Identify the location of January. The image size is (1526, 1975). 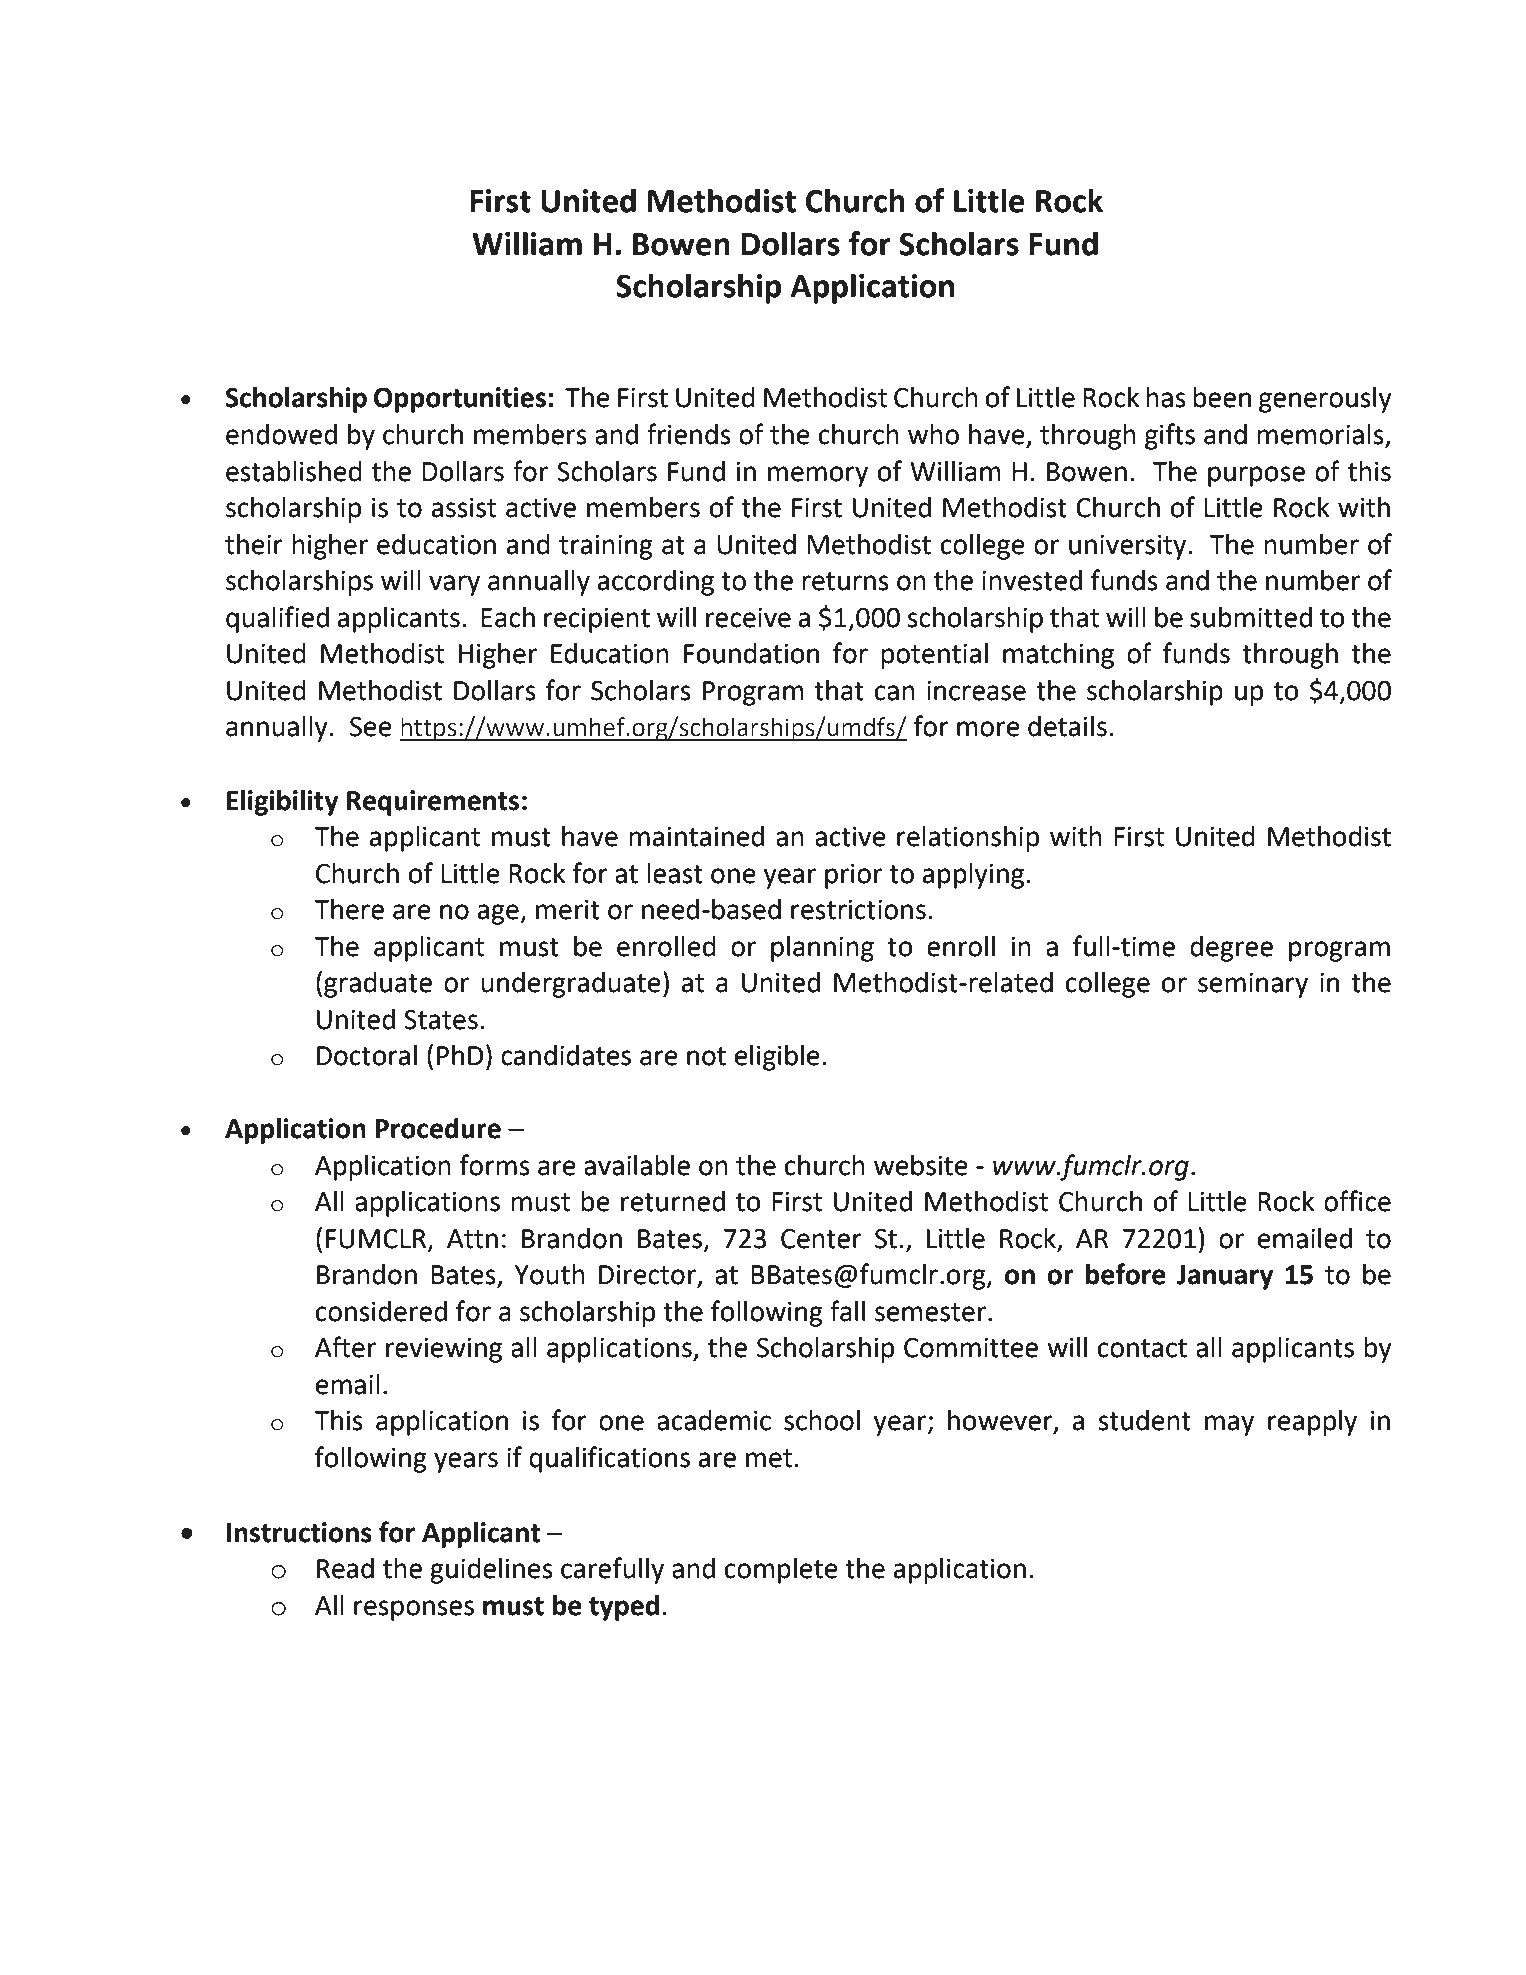
(1225, 1277).
